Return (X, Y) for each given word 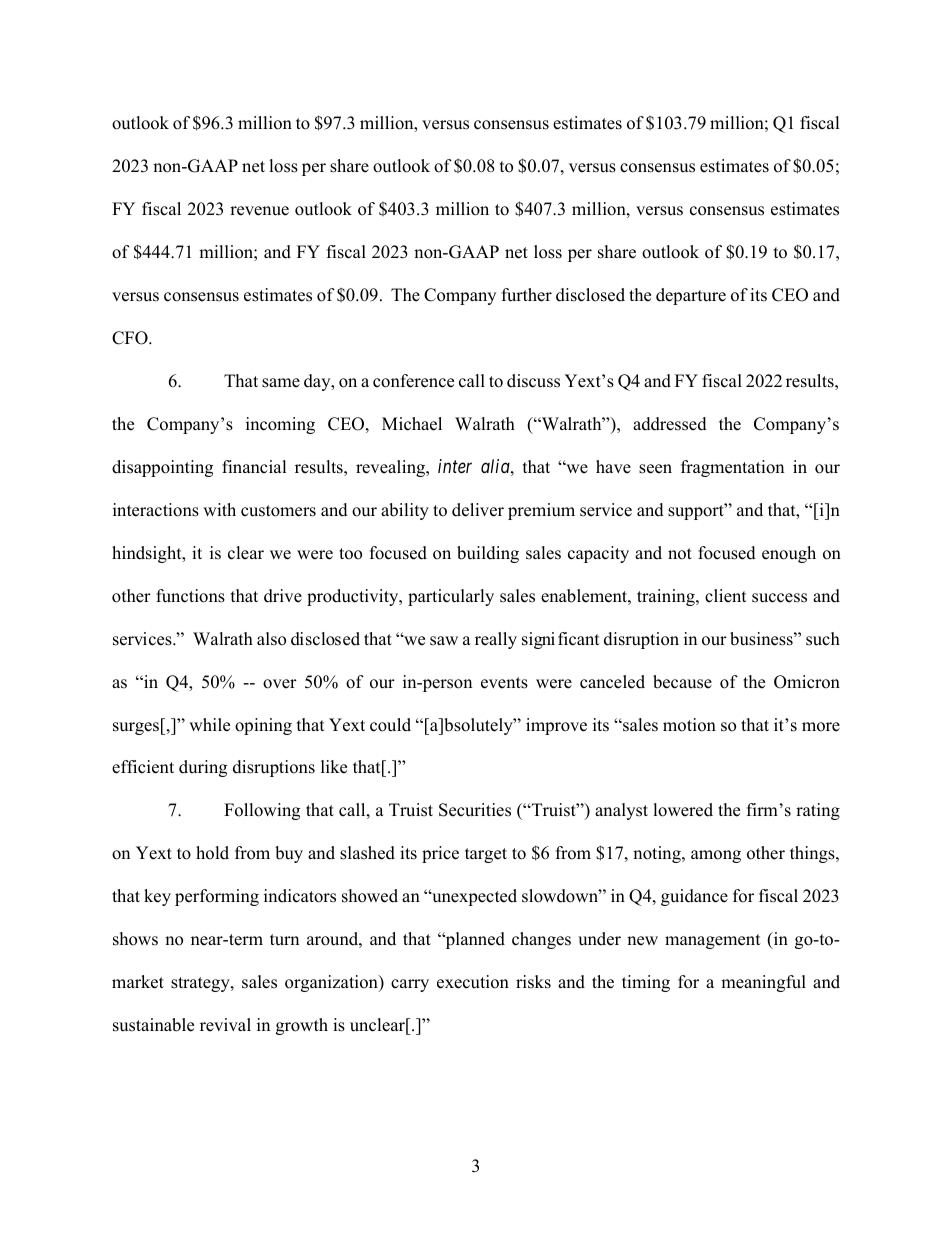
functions (190, 596)
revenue (259, 211)
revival (225, 1025)
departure (691, 296)
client (726, 596)
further (527, 295)
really (496, 640)
